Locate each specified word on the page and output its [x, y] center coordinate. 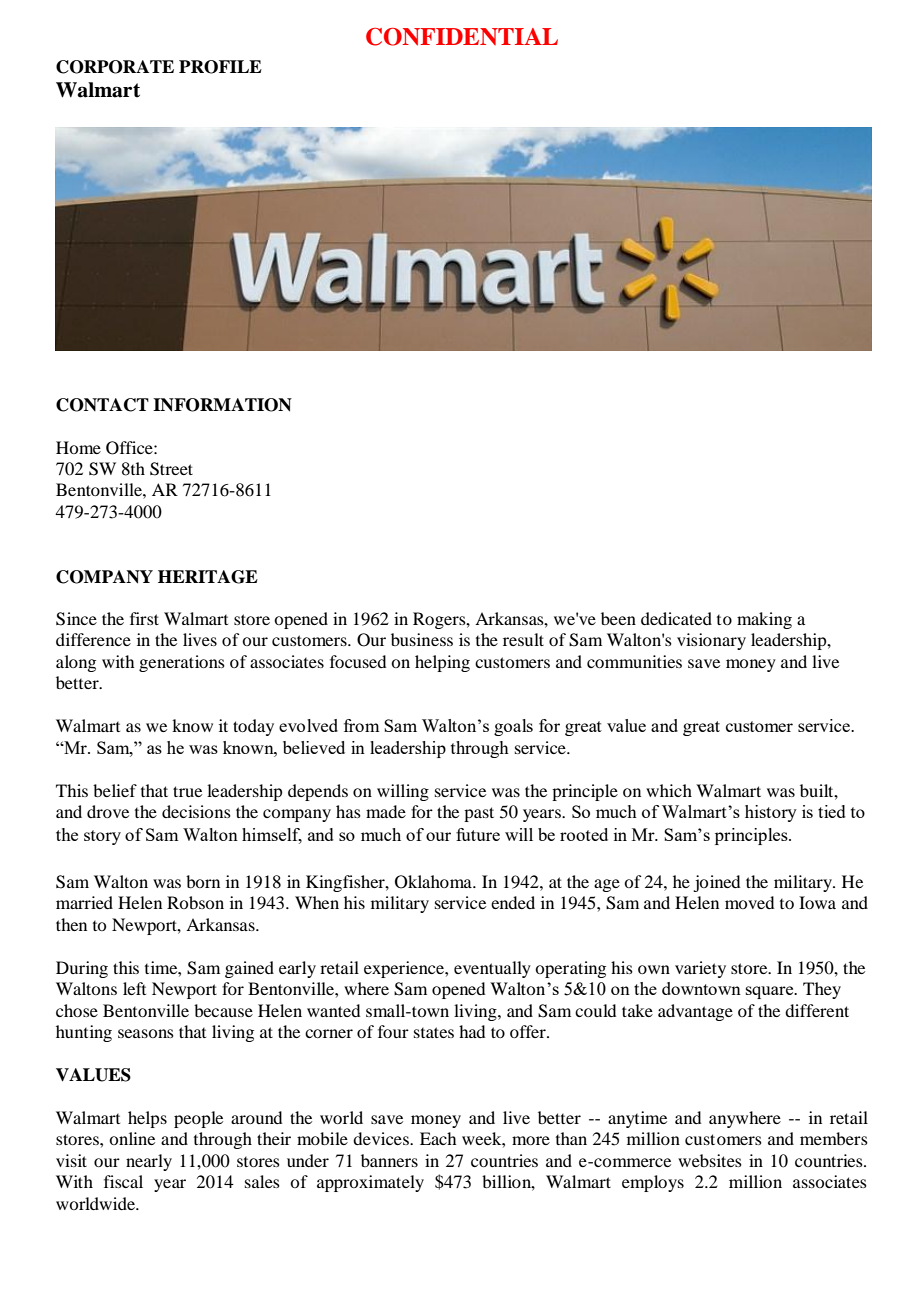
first [144, 618]
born [203, 881]
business [422, 639]
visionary [711, 641]
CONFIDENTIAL [462, 37]
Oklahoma [434, 882]
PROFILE [220, 67]
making [764, 620]
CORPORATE [115, 67]
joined [716, 883]
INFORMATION [222, 405]
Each [438, 1138]
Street [171, 469]
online [132, 1138]
